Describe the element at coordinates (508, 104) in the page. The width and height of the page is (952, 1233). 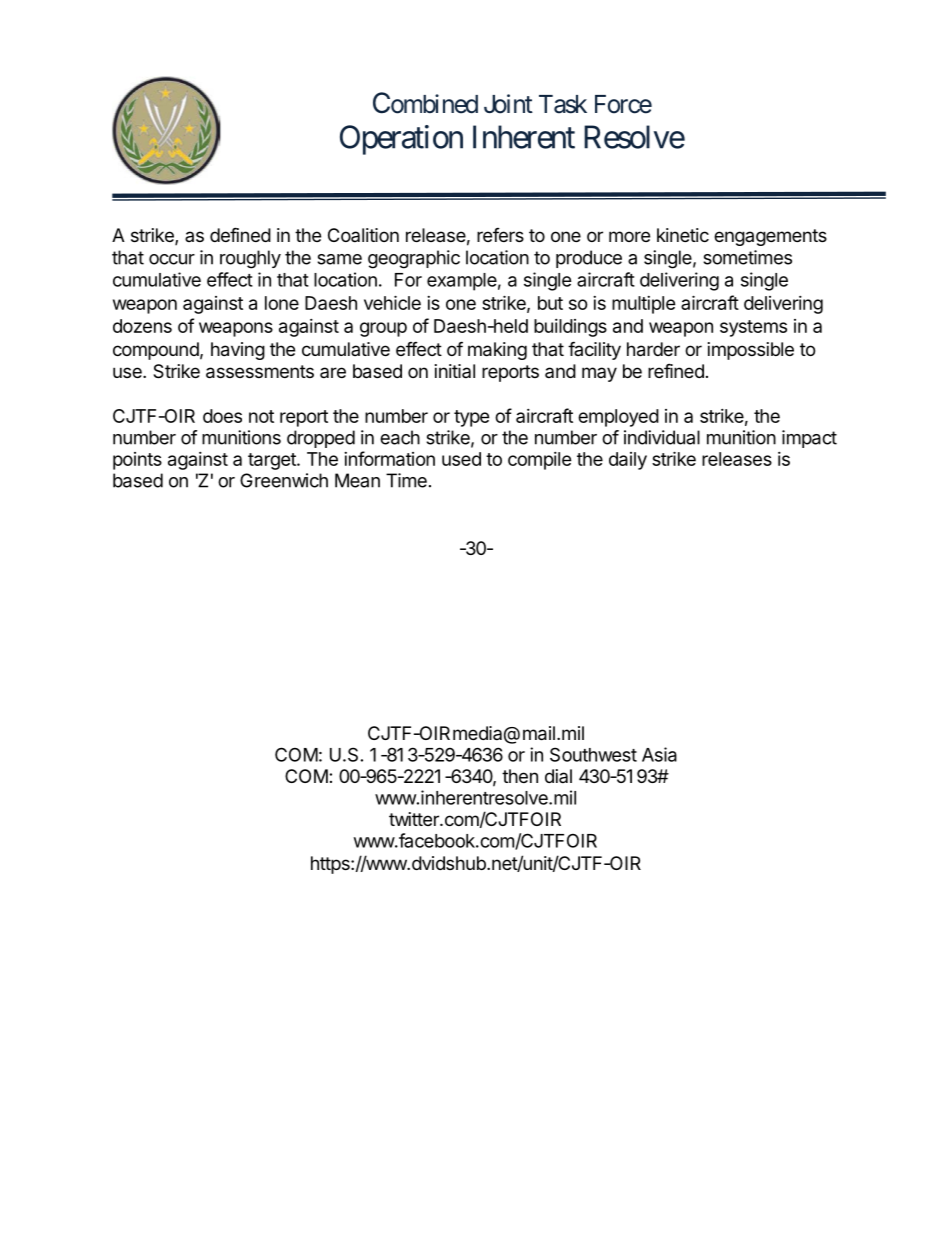
I see `Joint` at that location.
